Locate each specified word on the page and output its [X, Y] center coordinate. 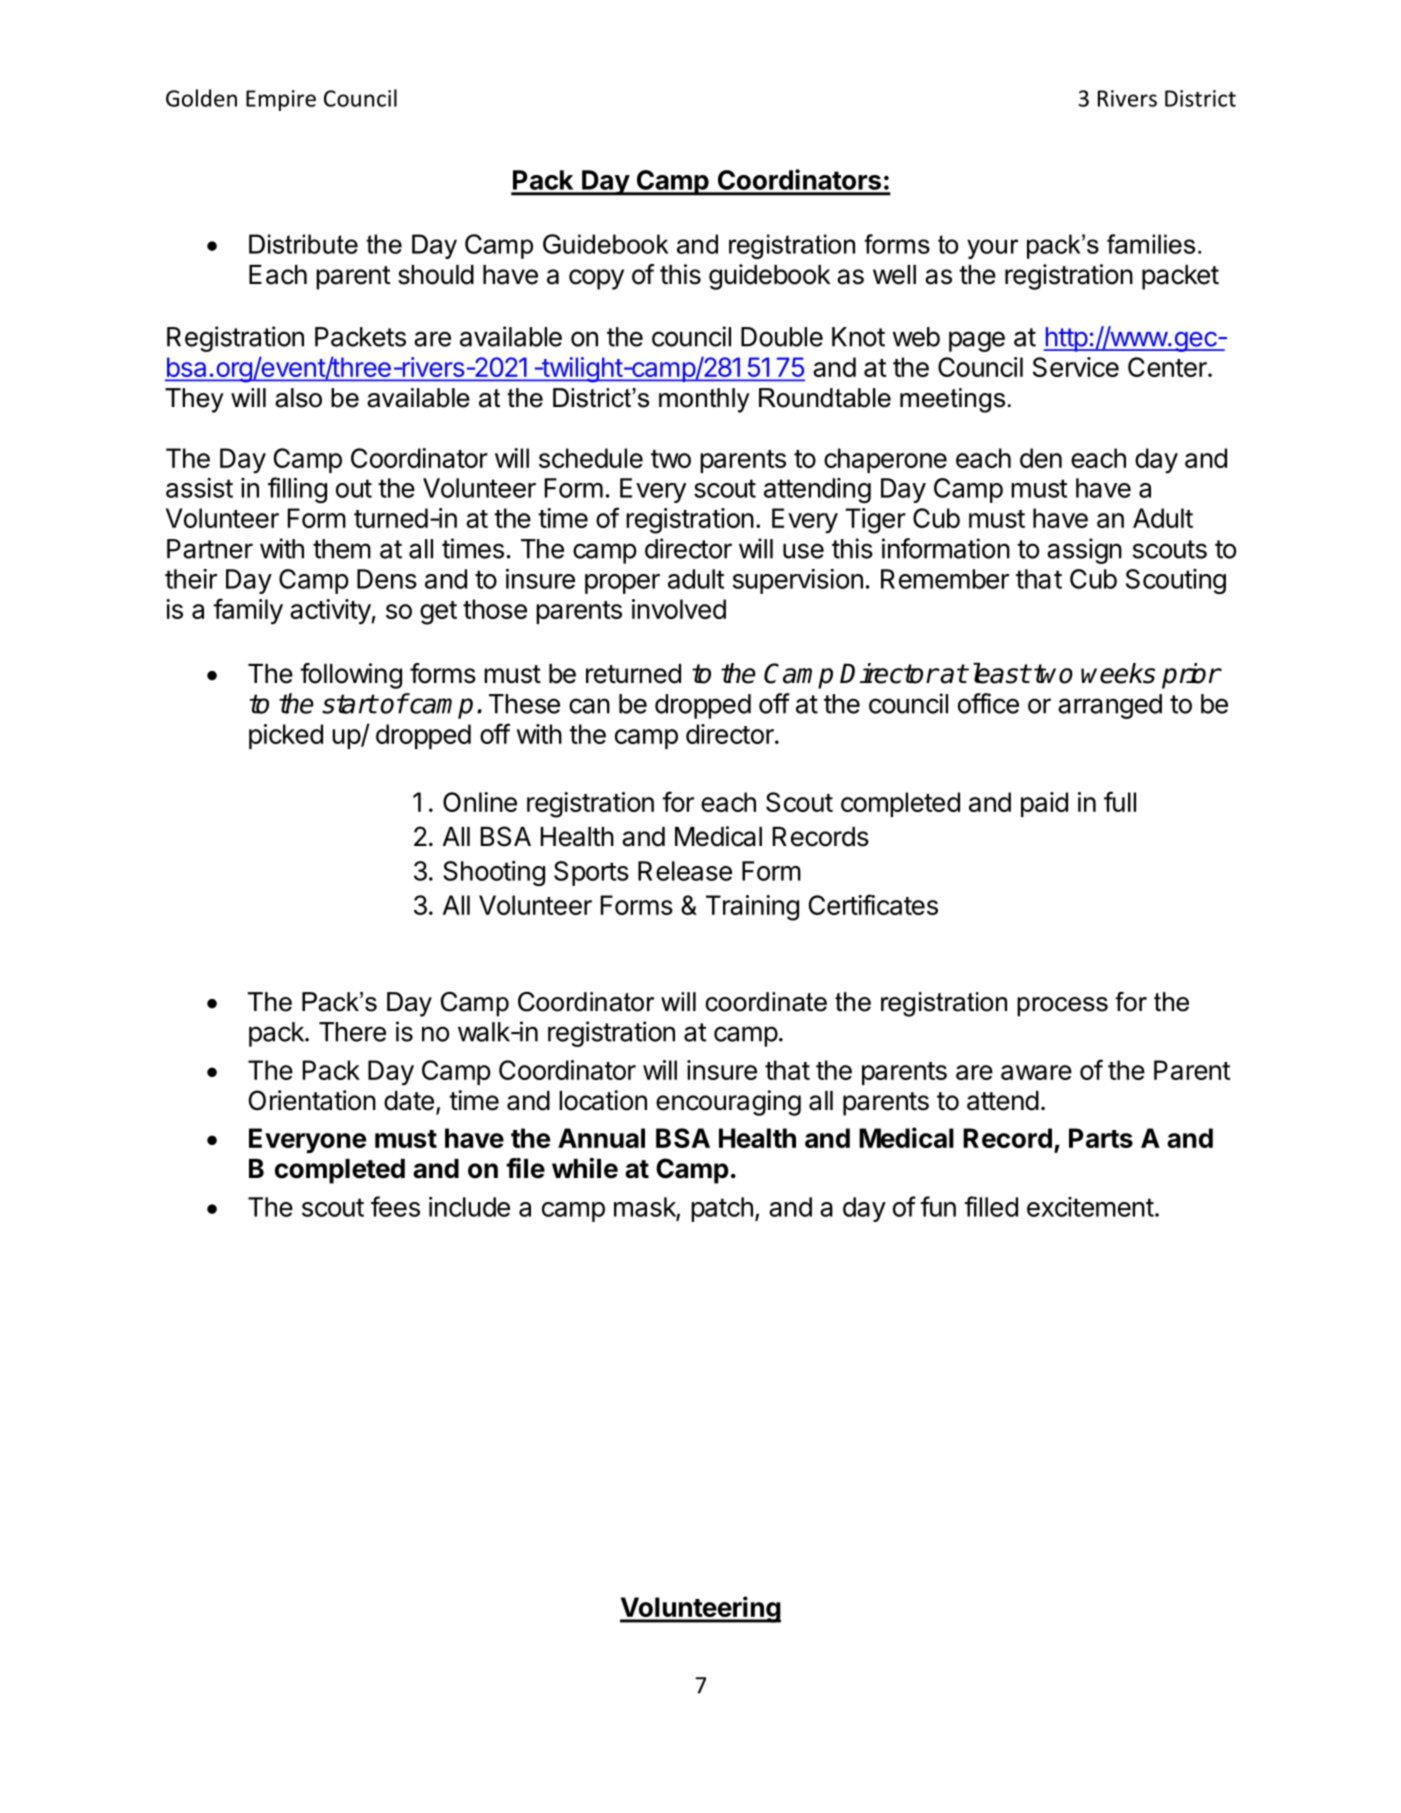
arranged [1110, 706]
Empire [281, 100]
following [351, 676]
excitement [1090, 1207]
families [1151, 244]
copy [596, 279]
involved [679, 609]
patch [722, 1209]
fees [395, 1206]
